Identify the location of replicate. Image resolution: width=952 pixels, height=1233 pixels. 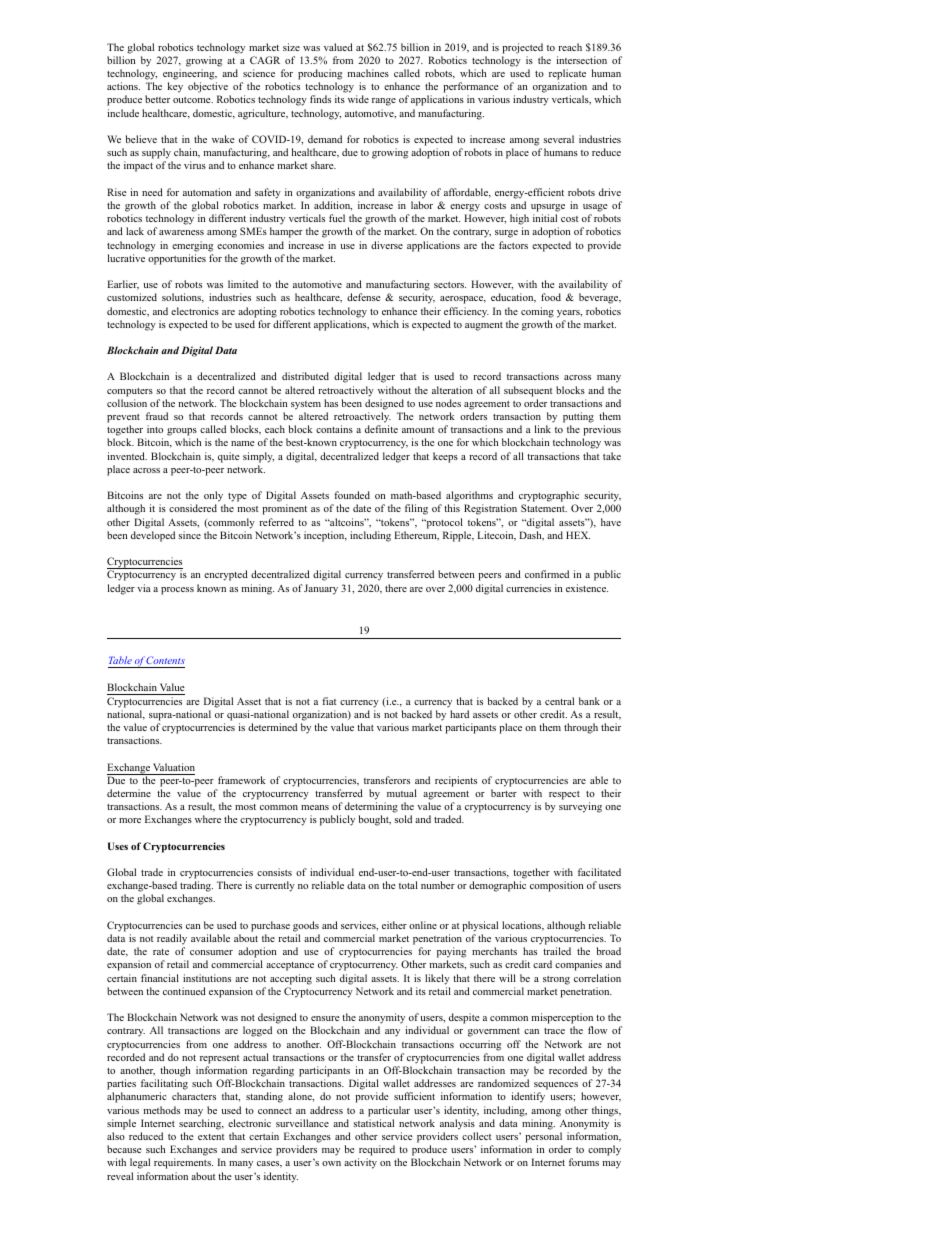
(567, 74).
